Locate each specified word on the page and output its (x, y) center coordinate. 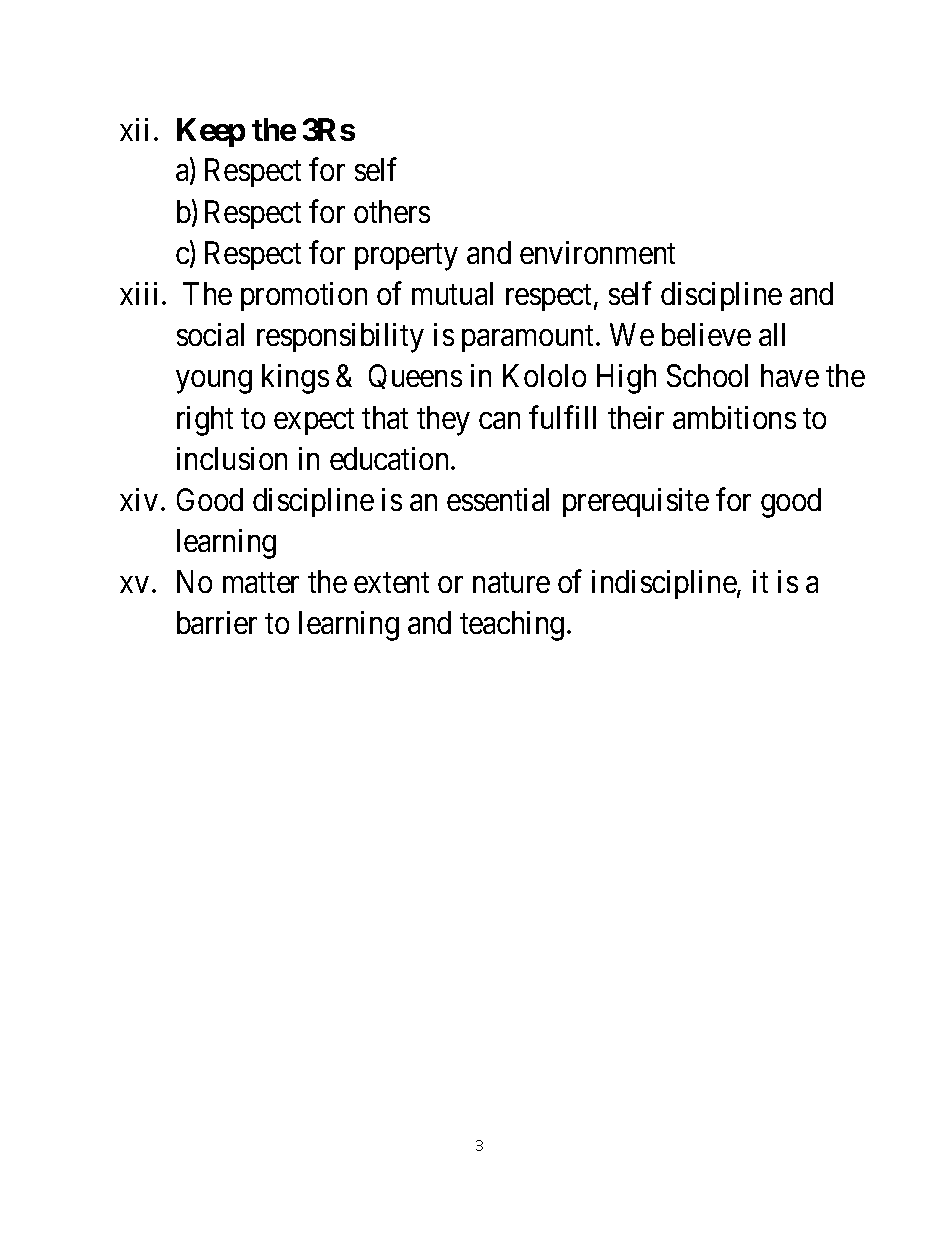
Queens (415, 376)
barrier (217, 622)
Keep (211, 132)
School (707, 375)
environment (597, 252)
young (214, 382)
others (392, 211)
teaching (512, 626)
